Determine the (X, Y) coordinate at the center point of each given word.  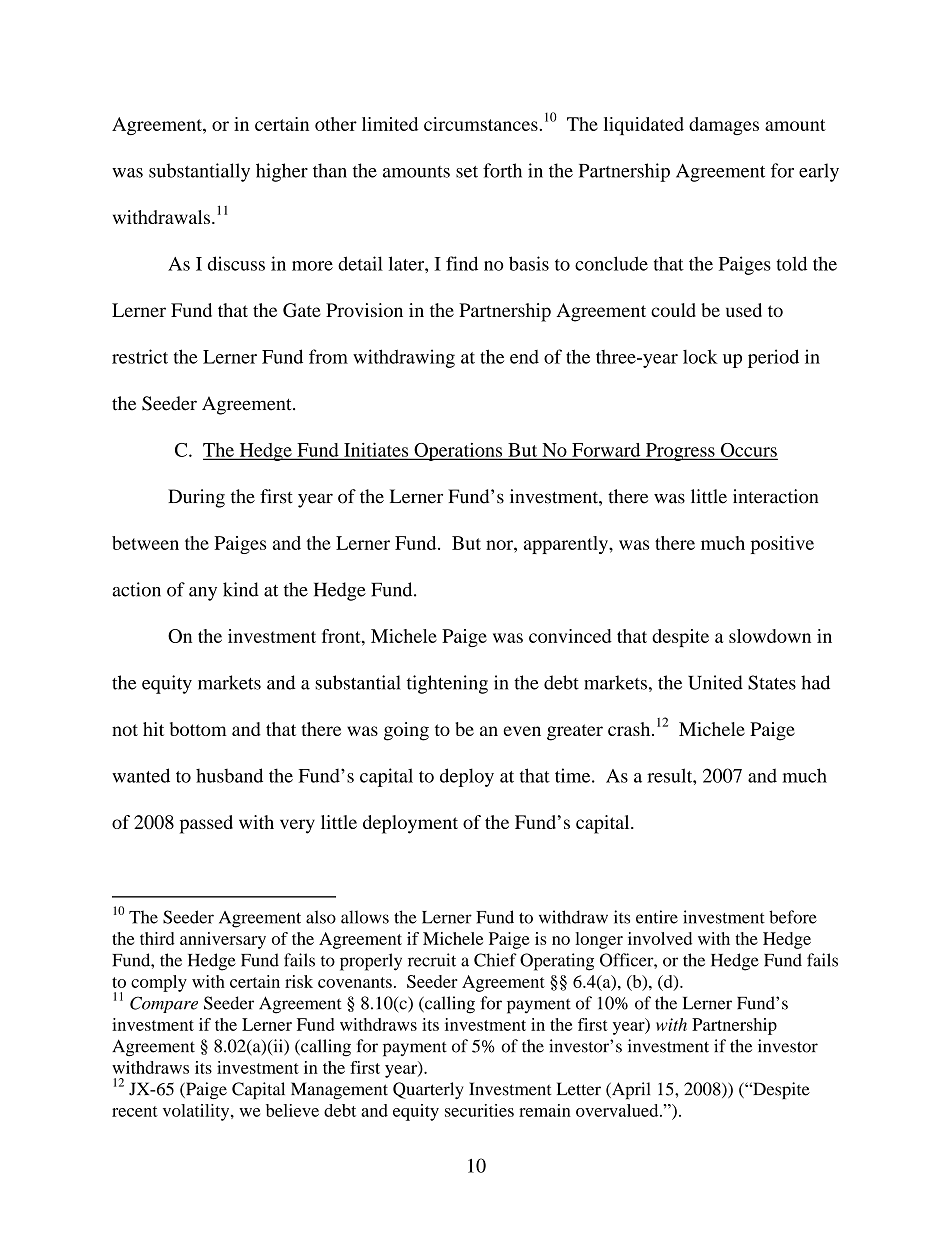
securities (479, 1110)
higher (282, 172)
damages (724, 126)
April (630, 1090)
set (467, 172)
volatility (197, 1112)
